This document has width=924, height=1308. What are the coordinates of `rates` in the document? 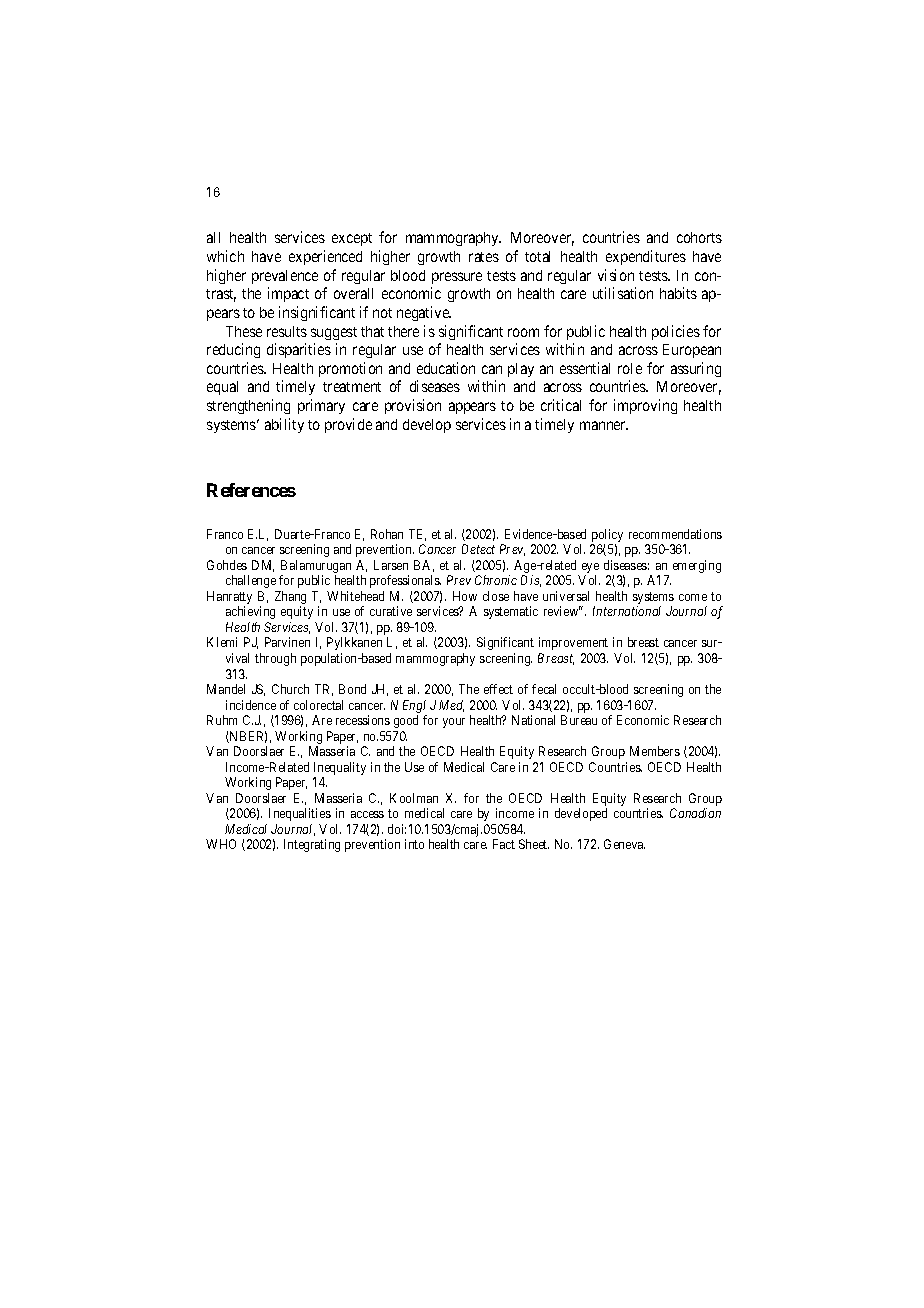 It's located at (484, 257).
